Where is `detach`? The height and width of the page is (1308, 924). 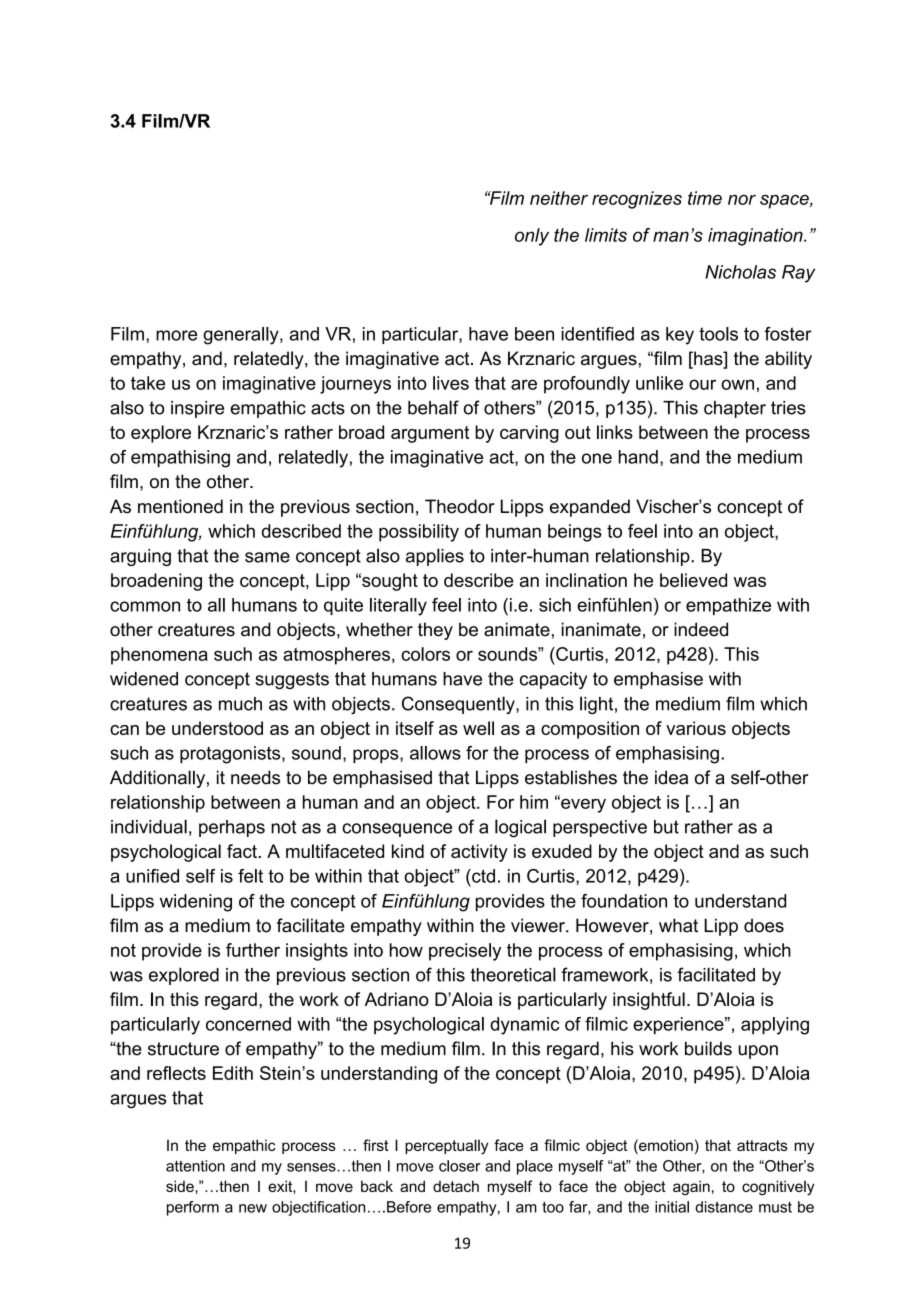 detach is located at coordinates (456, 1186).
